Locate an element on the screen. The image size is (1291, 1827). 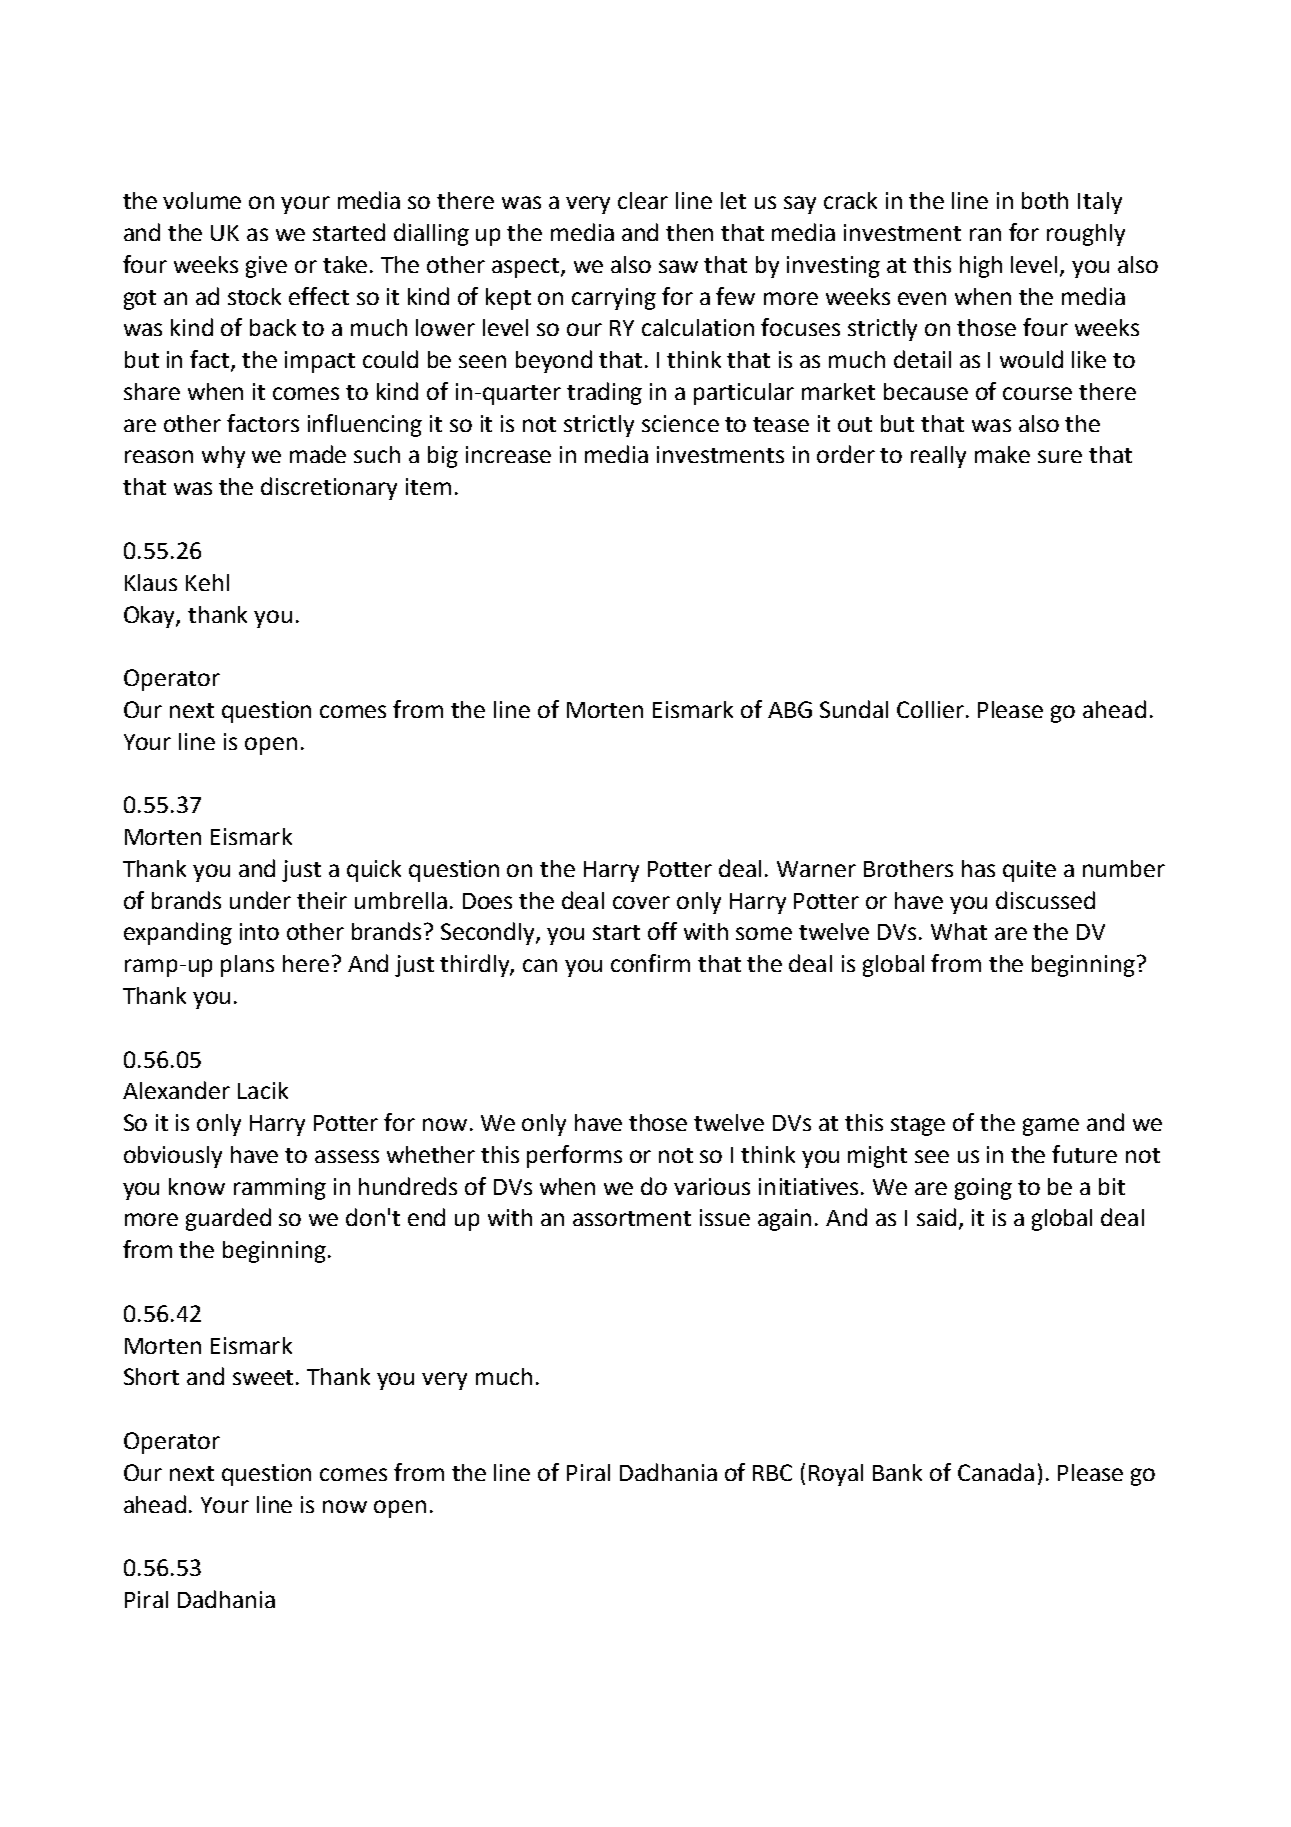
Canada is located at coordinates (996, 1472).
